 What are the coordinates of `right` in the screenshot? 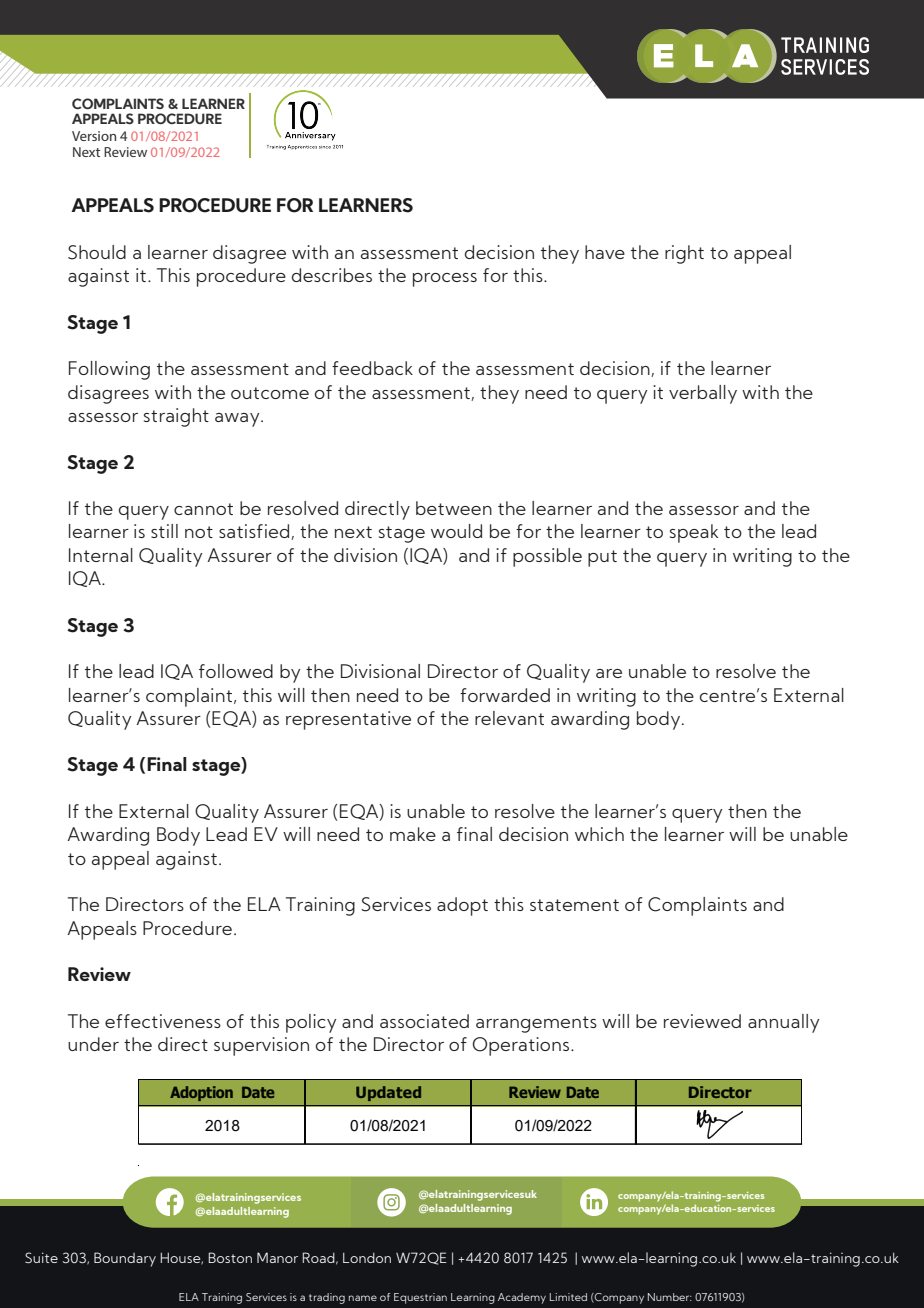 It's located at (684, 254).
